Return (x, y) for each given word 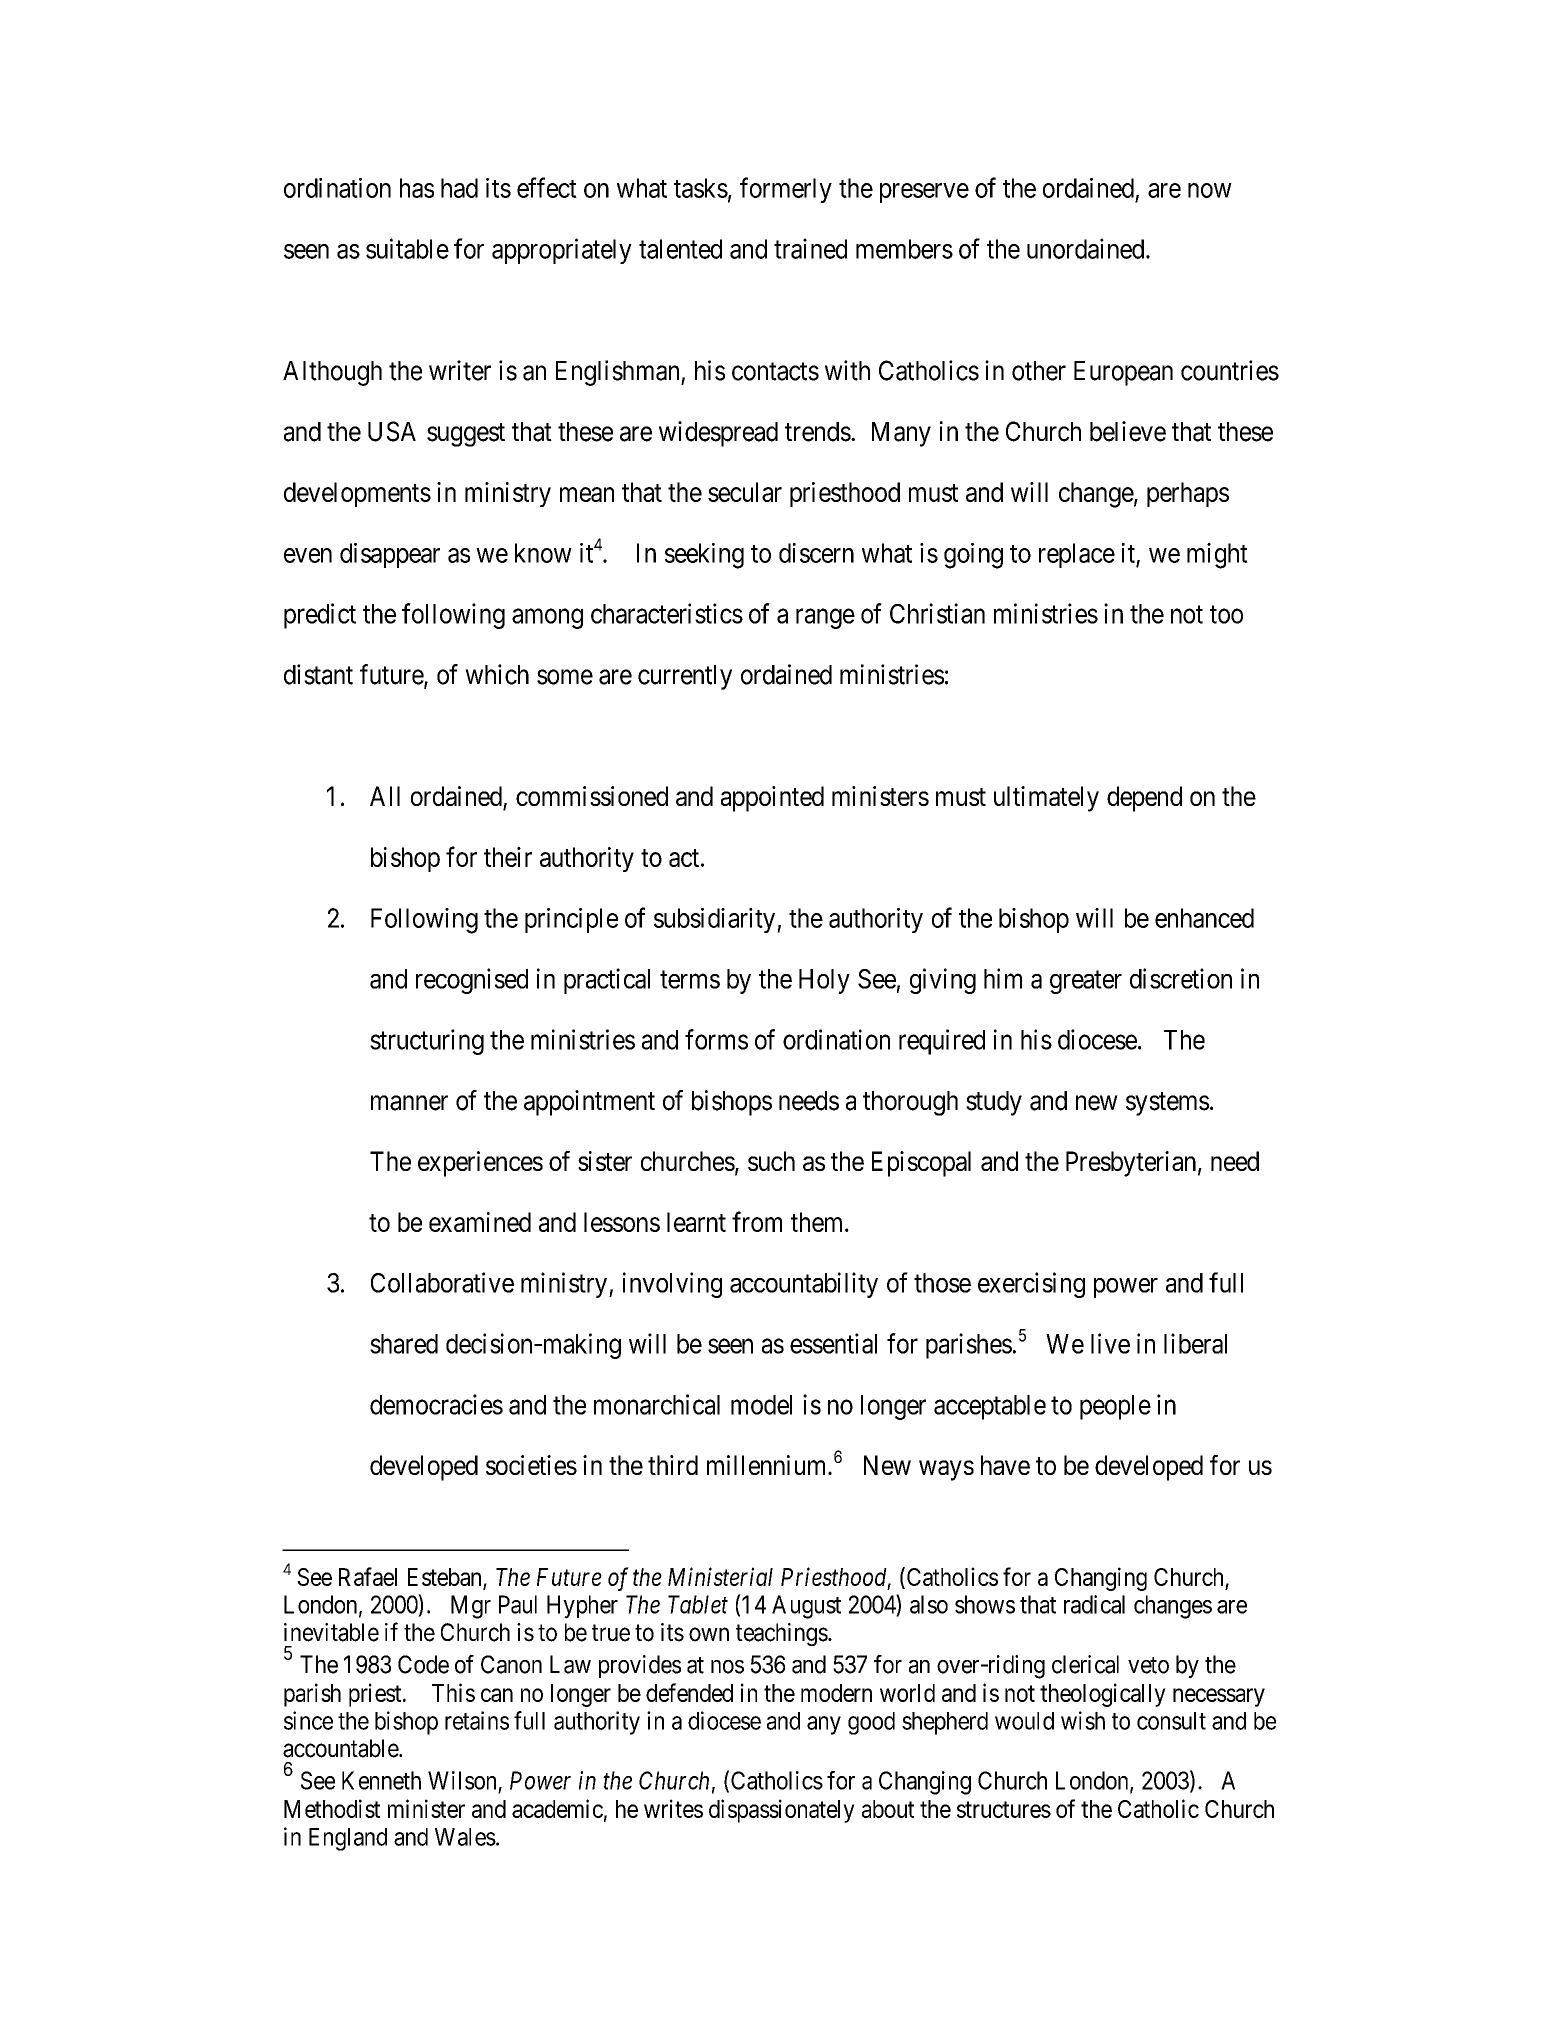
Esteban (444, 1577)
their (508, 857)
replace (1077, 555)
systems (1167, 1104)
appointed (772, 799)
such (771, 1161)
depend (1144, 799)
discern (816, 553)
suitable (407, 248)
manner (409, 1103)
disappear (390, 555)
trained (810, 248)
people (1115, 1407)
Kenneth (381, 1780)
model (761, 1405)
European (1123, 373)
